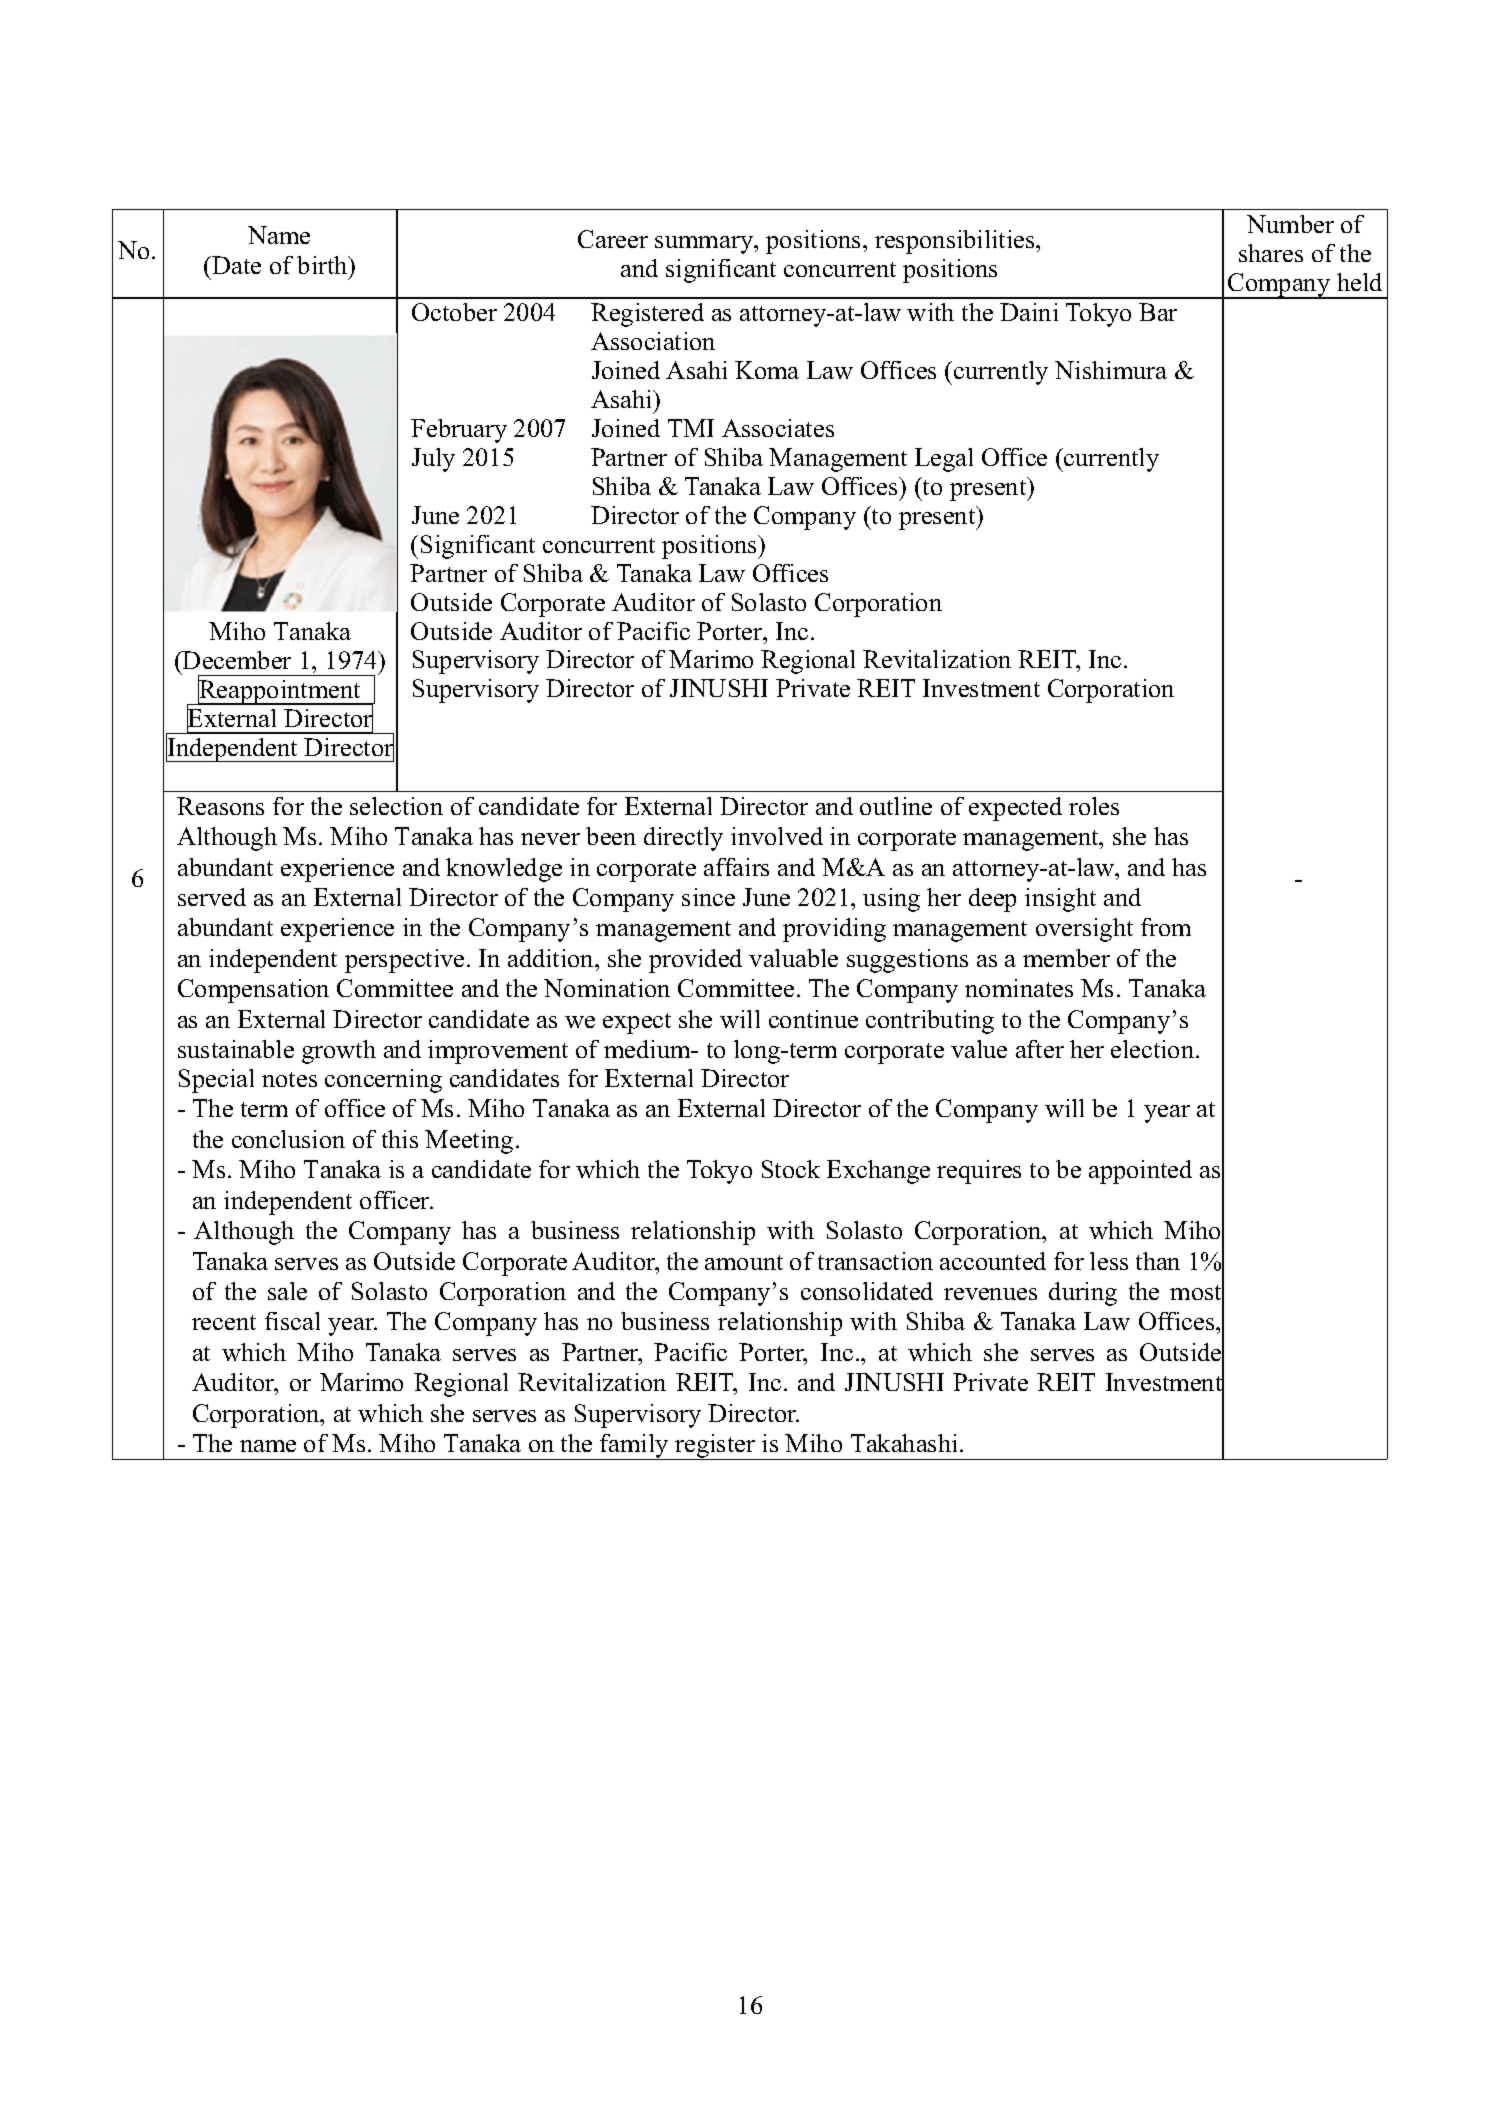  I want to click on fiscal, so click(292, 1321).
